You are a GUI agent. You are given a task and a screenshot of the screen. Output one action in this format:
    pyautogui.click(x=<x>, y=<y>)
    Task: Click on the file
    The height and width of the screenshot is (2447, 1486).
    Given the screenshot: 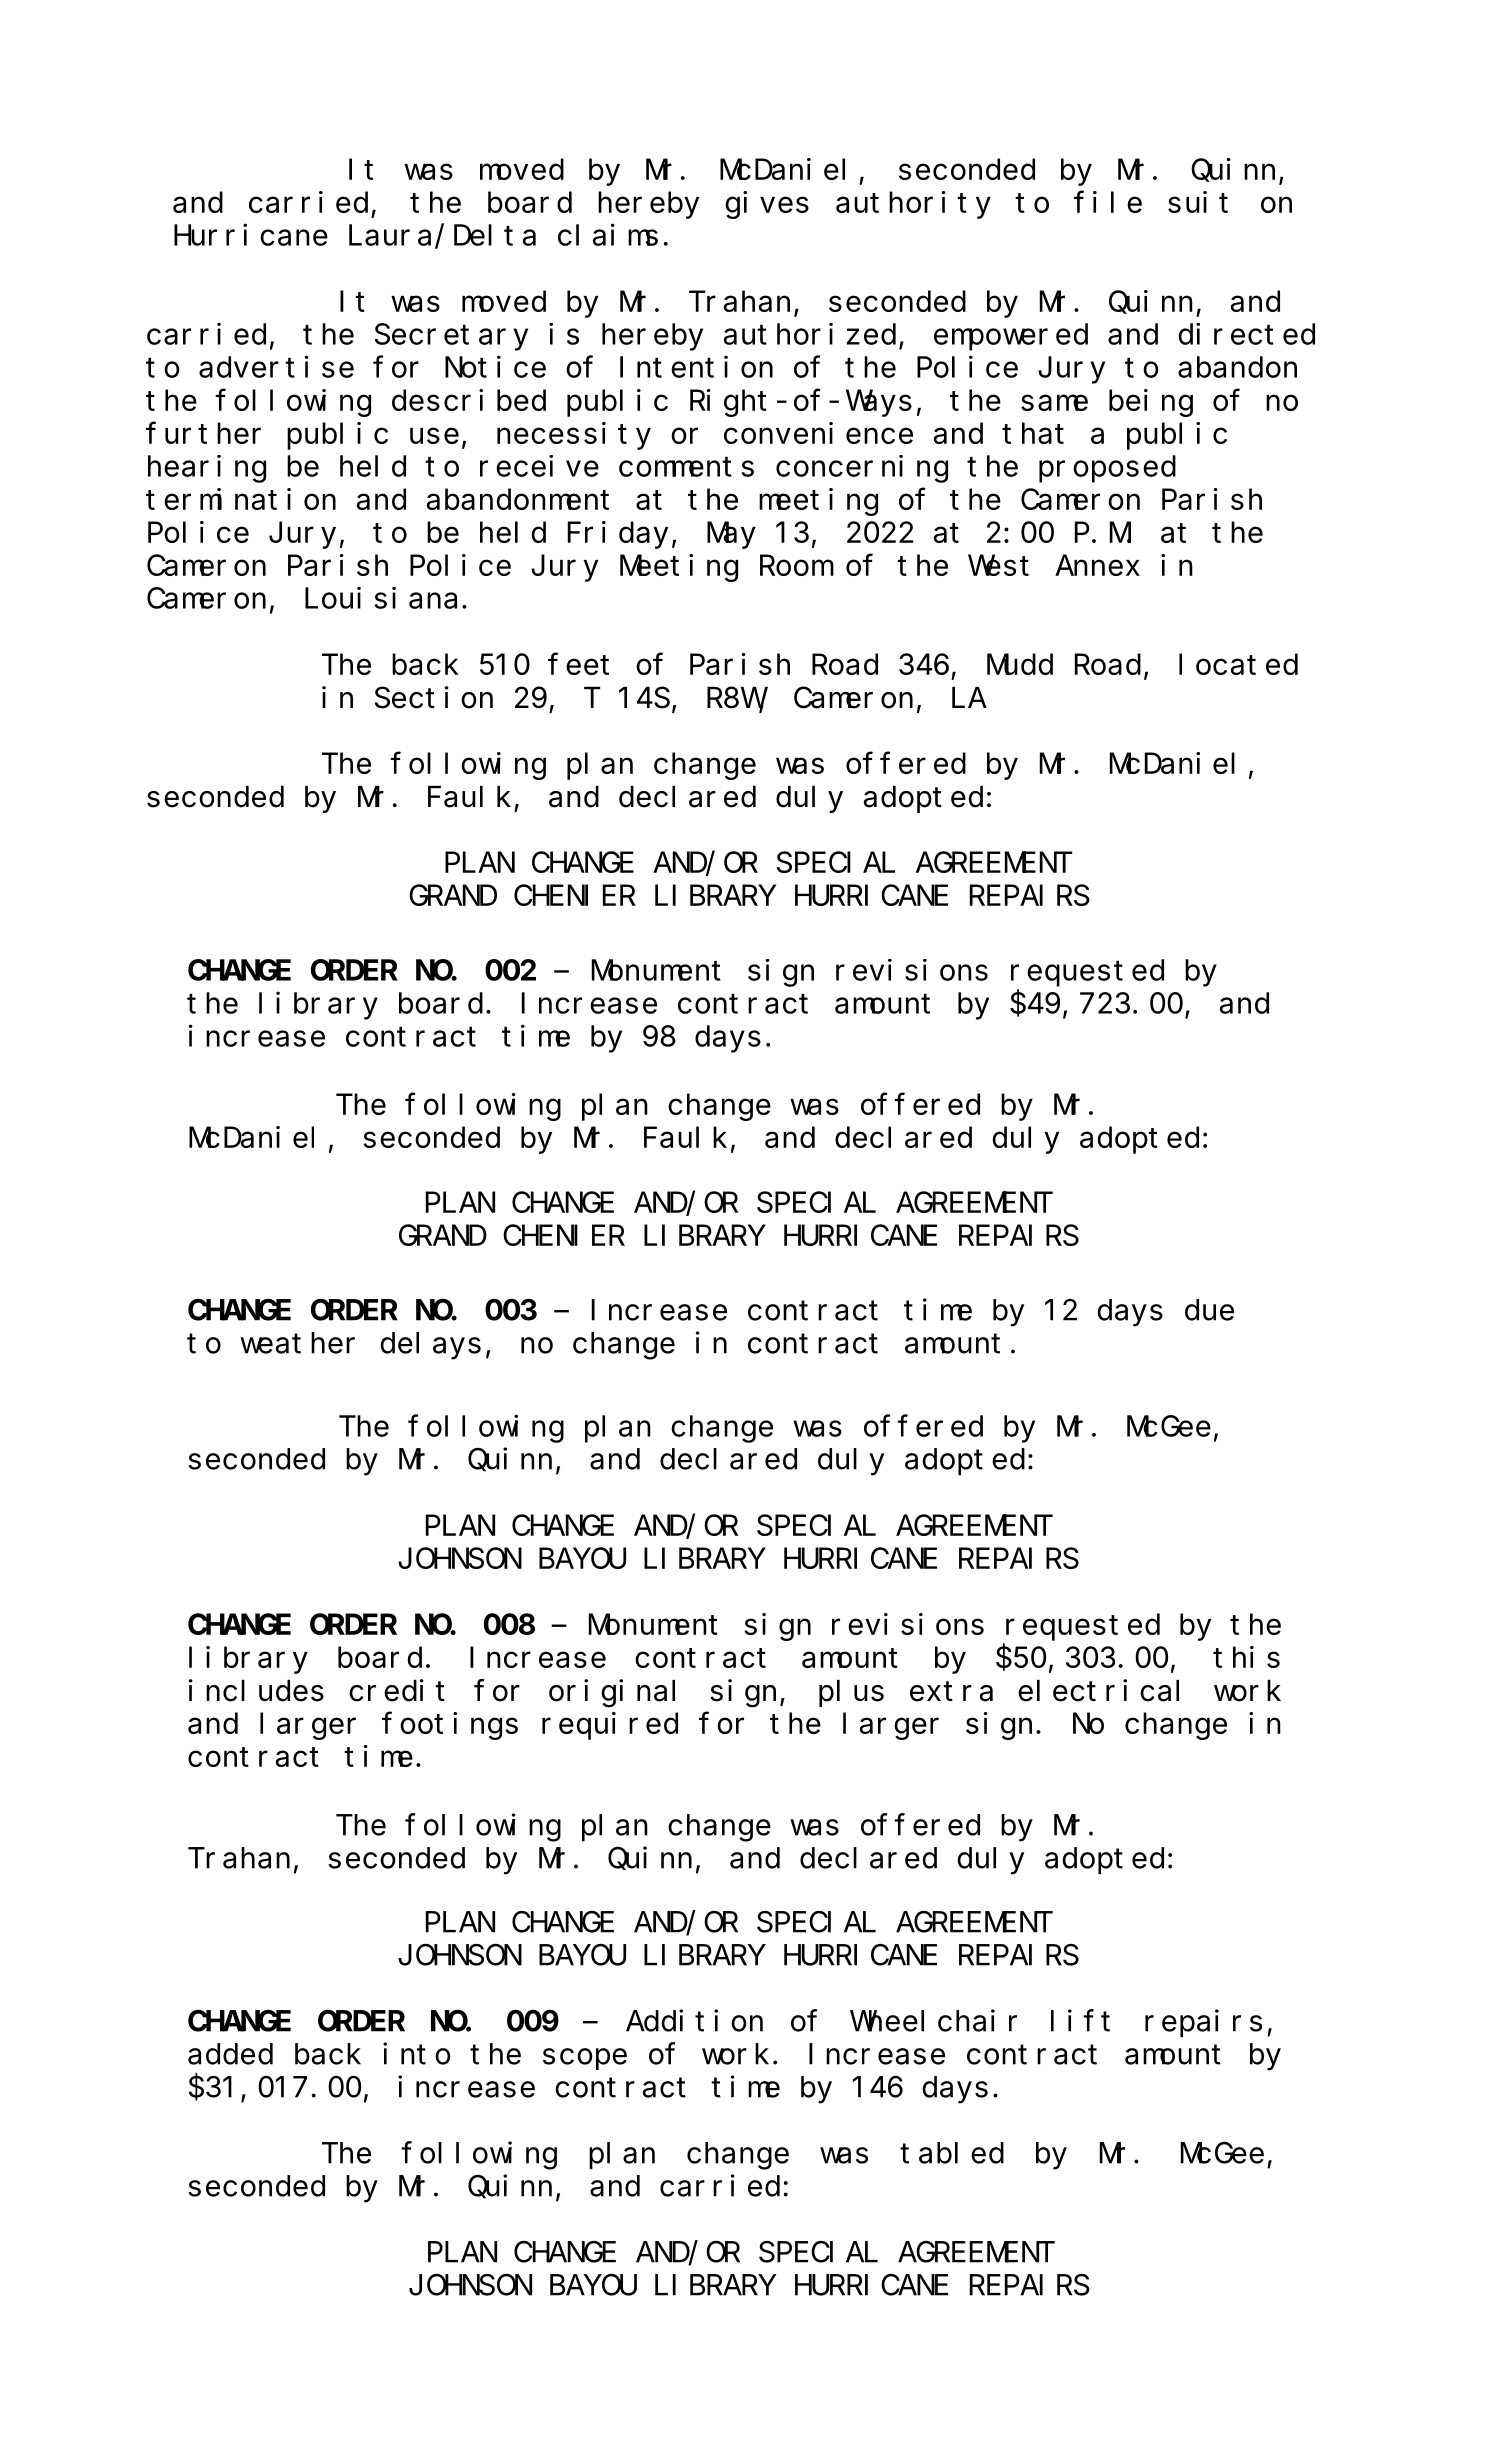 What is the action you would take?
    pyautogui.click(x=1108, y=202)
